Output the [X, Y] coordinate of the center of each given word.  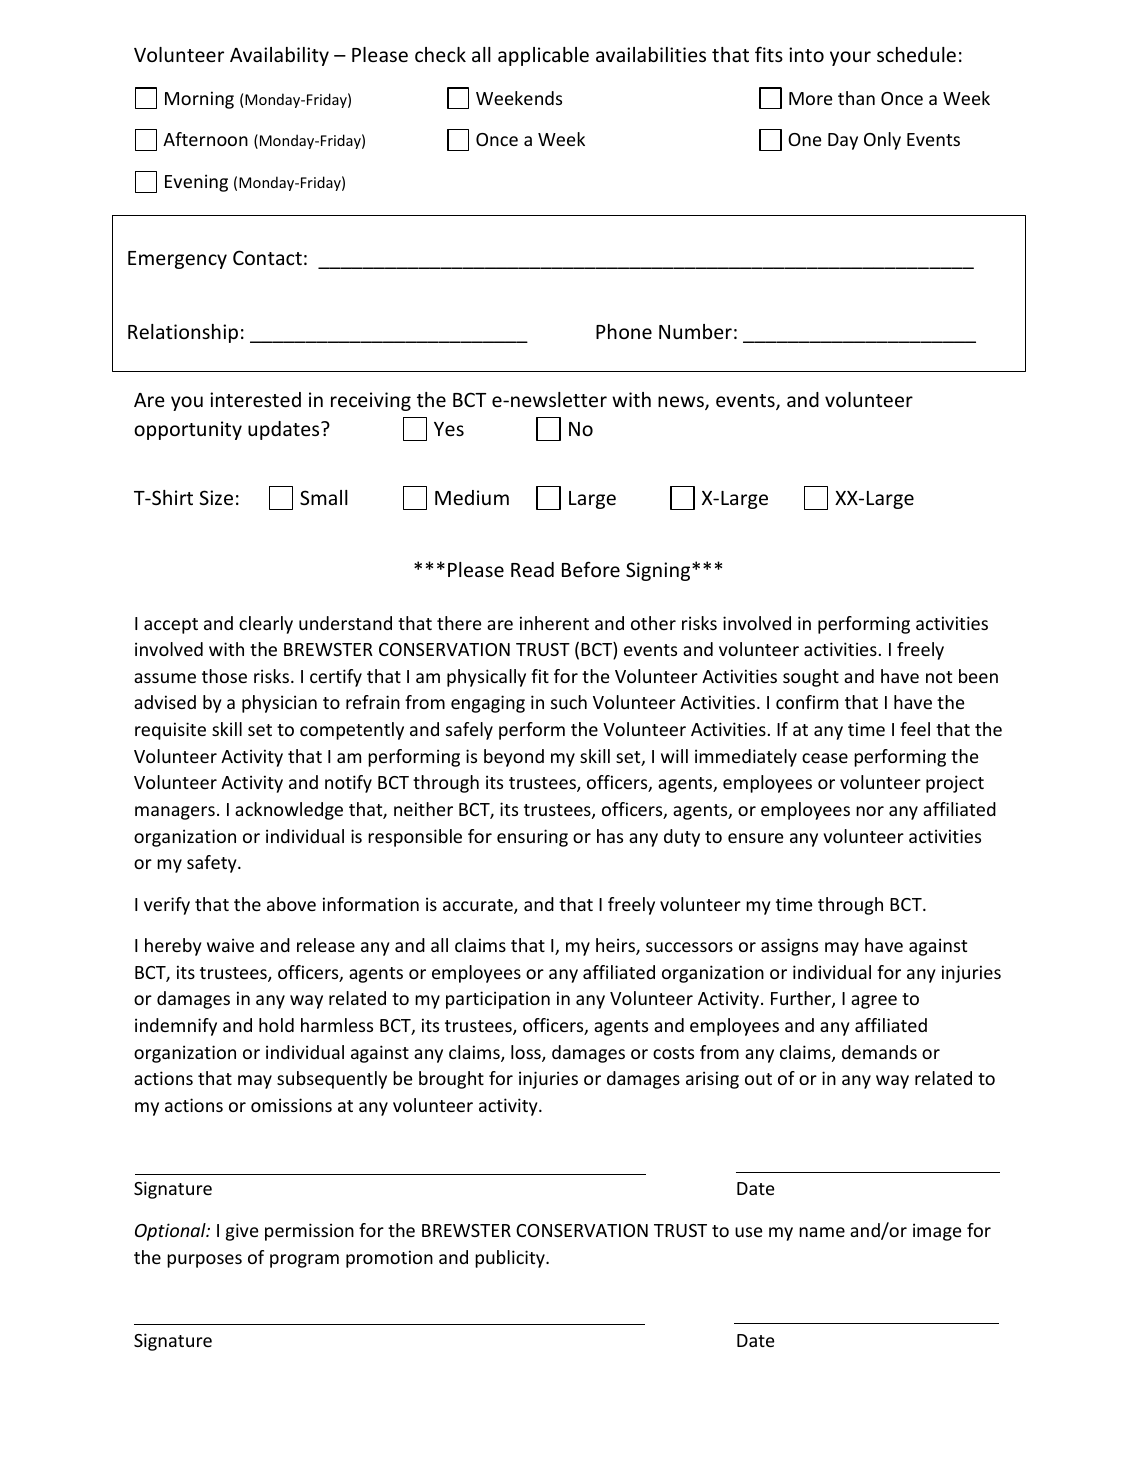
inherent [554, 623]
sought [811, 678]
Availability [279, 56]
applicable [543, 56]
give [242, 1232]
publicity [511, 1259]
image [937, 1232]
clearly [266, 625]
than [856, 98]
